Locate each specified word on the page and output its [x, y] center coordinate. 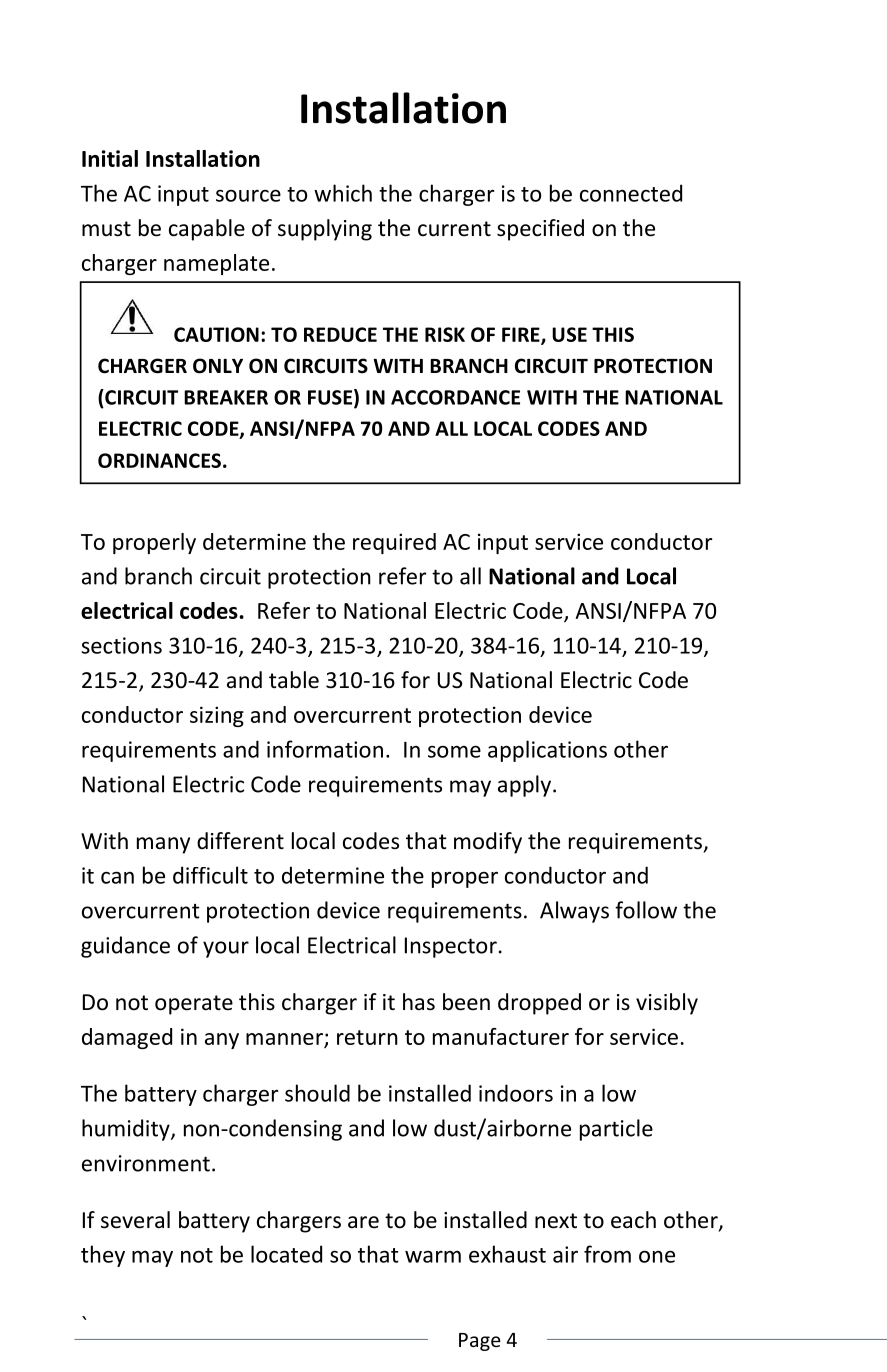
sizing [217, 716]
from [607, 1254]
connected [631, 193]
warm [433, 1257]
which [343, 193]
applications [547, 751]
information [325, 749]
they [103, 1256]
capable [207, 230]
